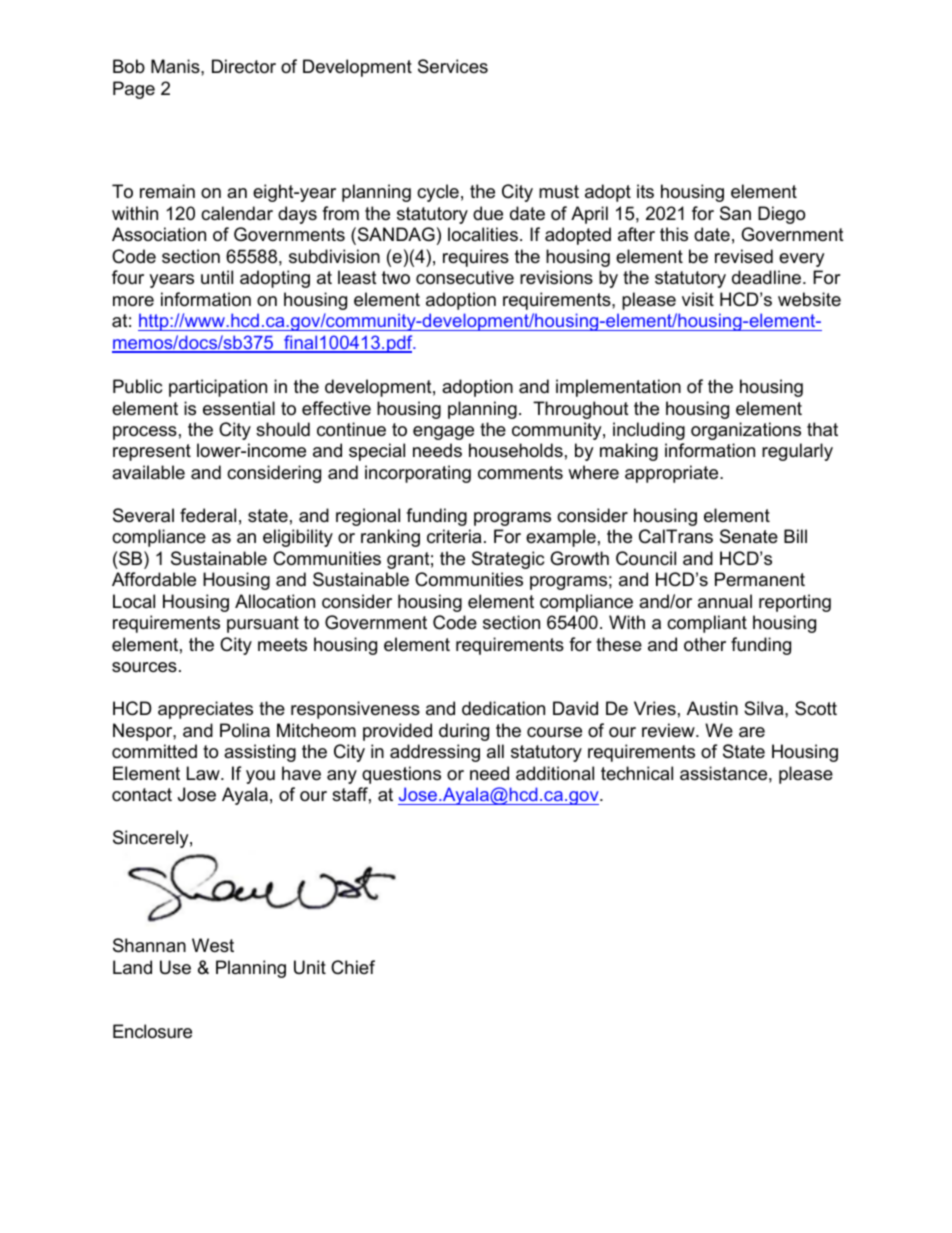  Describe the element at coordinates (244, 66) in the screenshot. I see `Director` at that location.
